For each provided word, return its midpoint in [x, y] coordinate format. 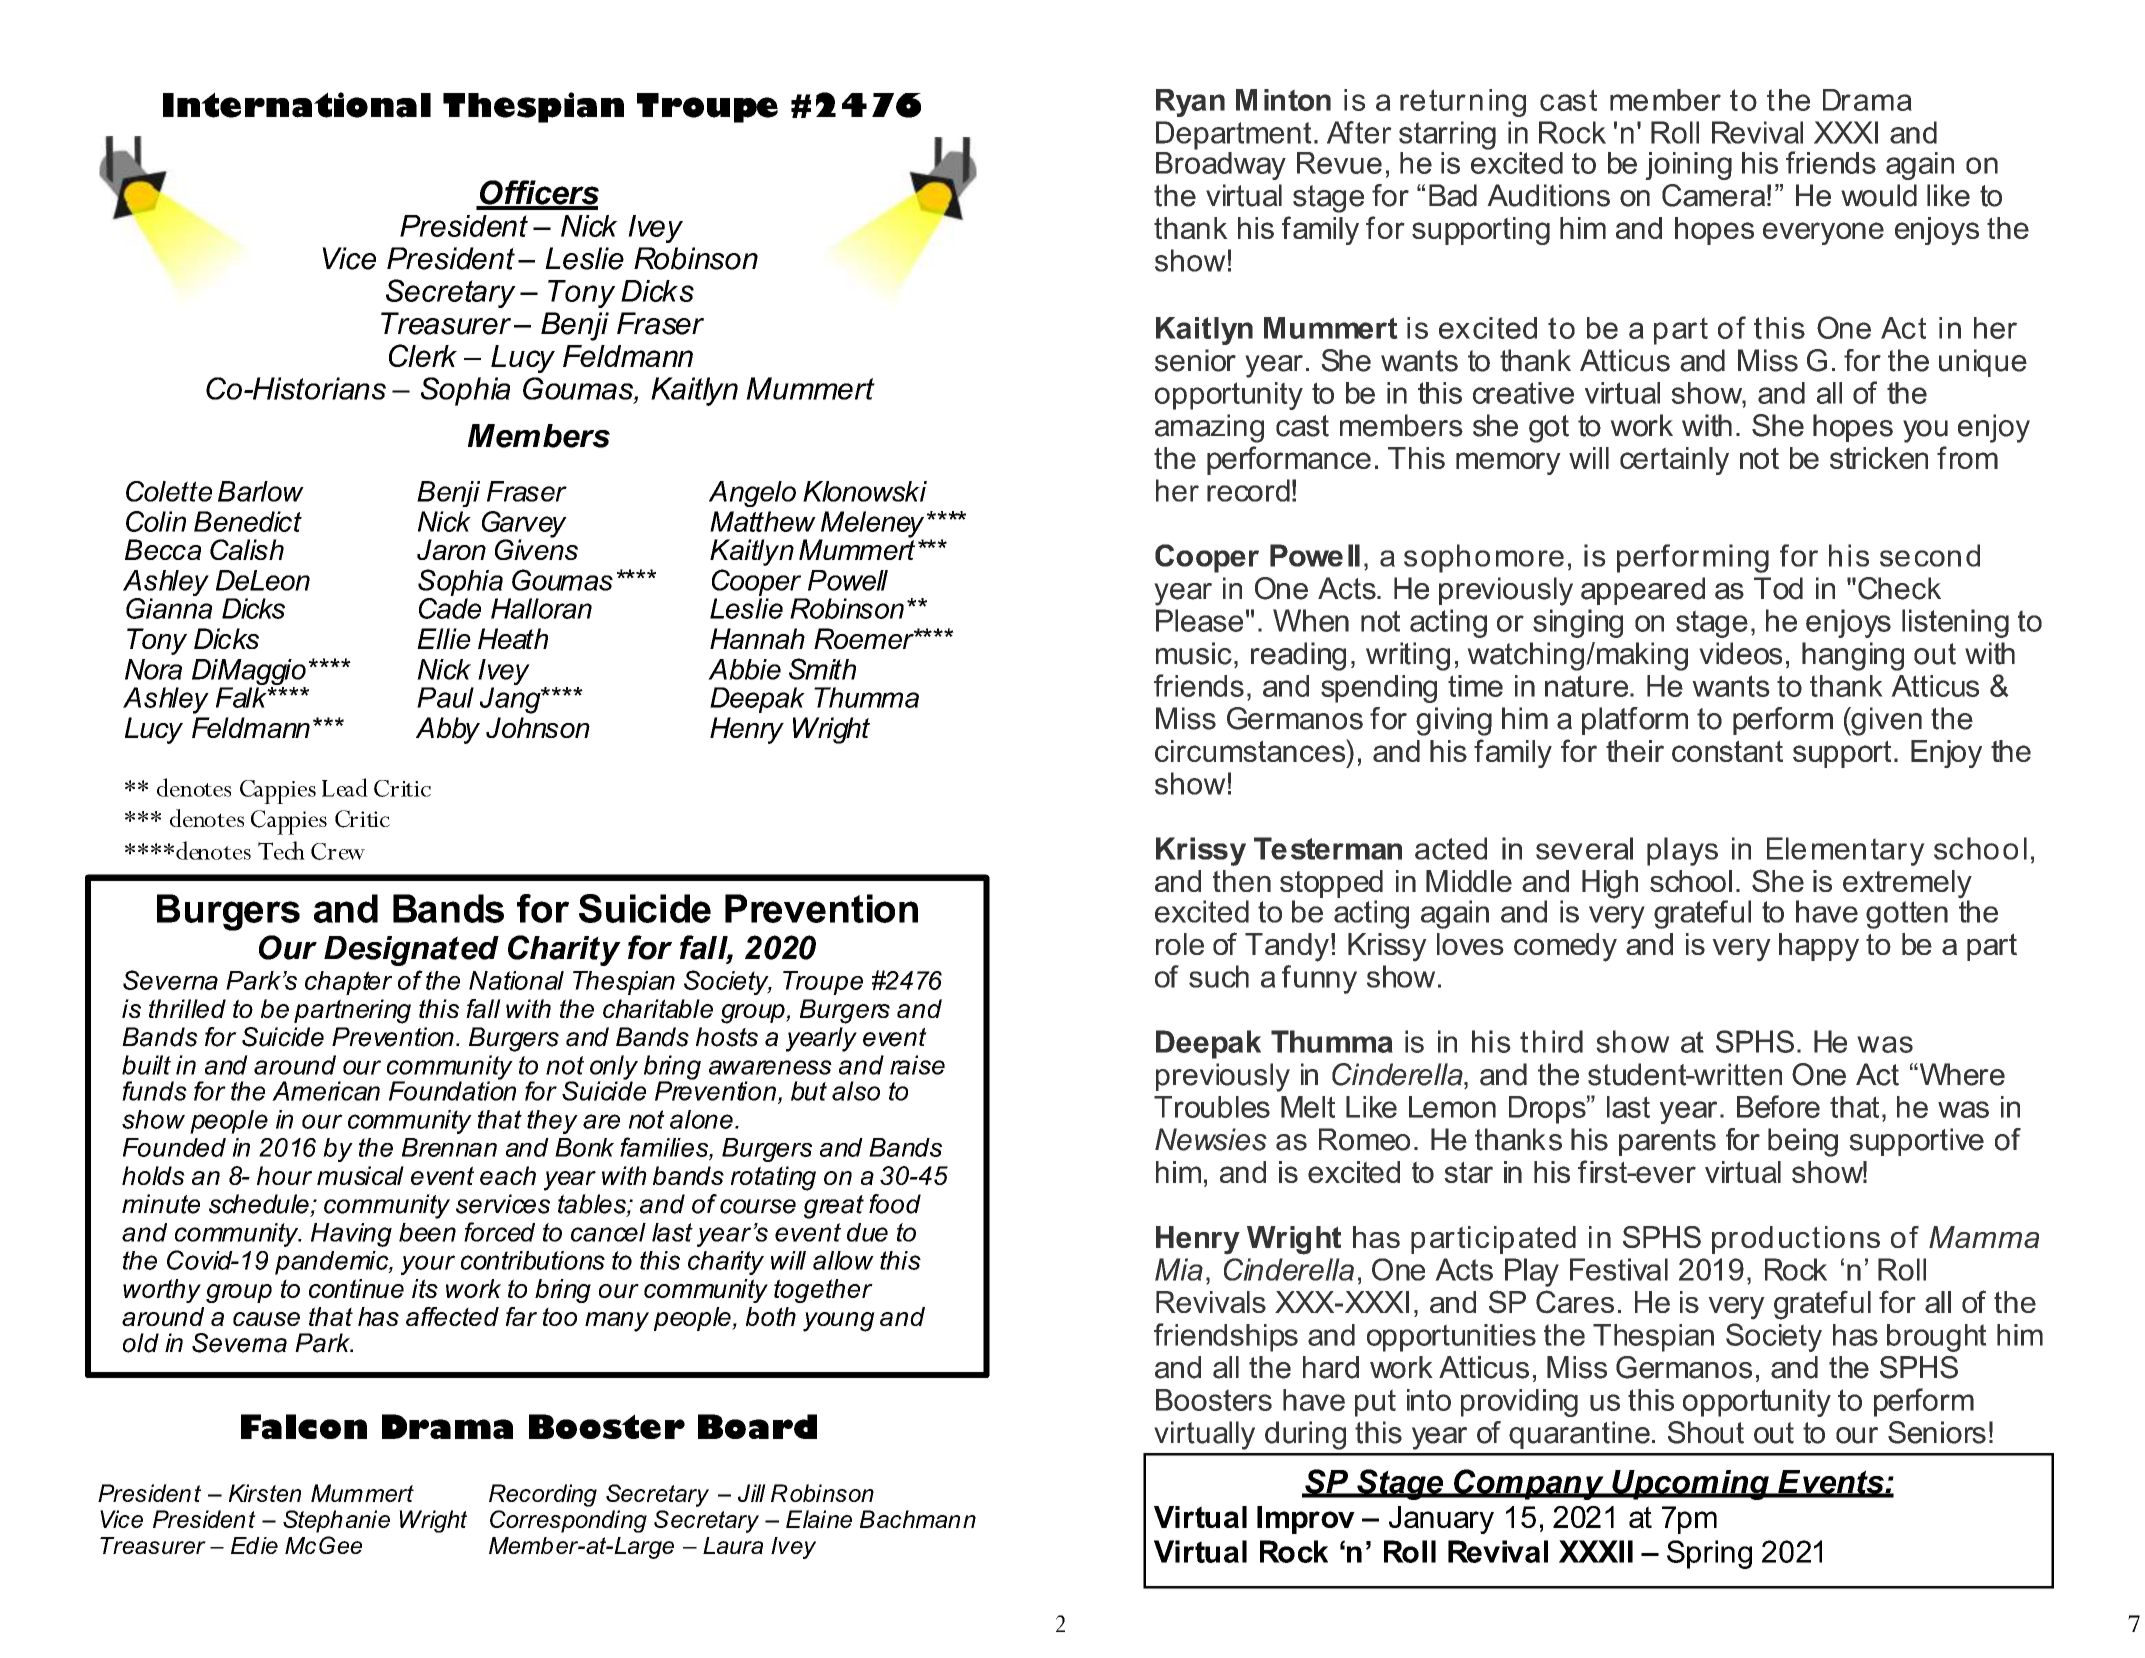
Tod [1778, 588]
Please [1199, 620]
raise [917, 1065]
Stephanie [336, 1521]
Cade [450, 607]
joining [1688, 166]
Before [1778, 1106]
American [326, 1091]
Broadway [1221, 164]
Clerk [423, 355]
